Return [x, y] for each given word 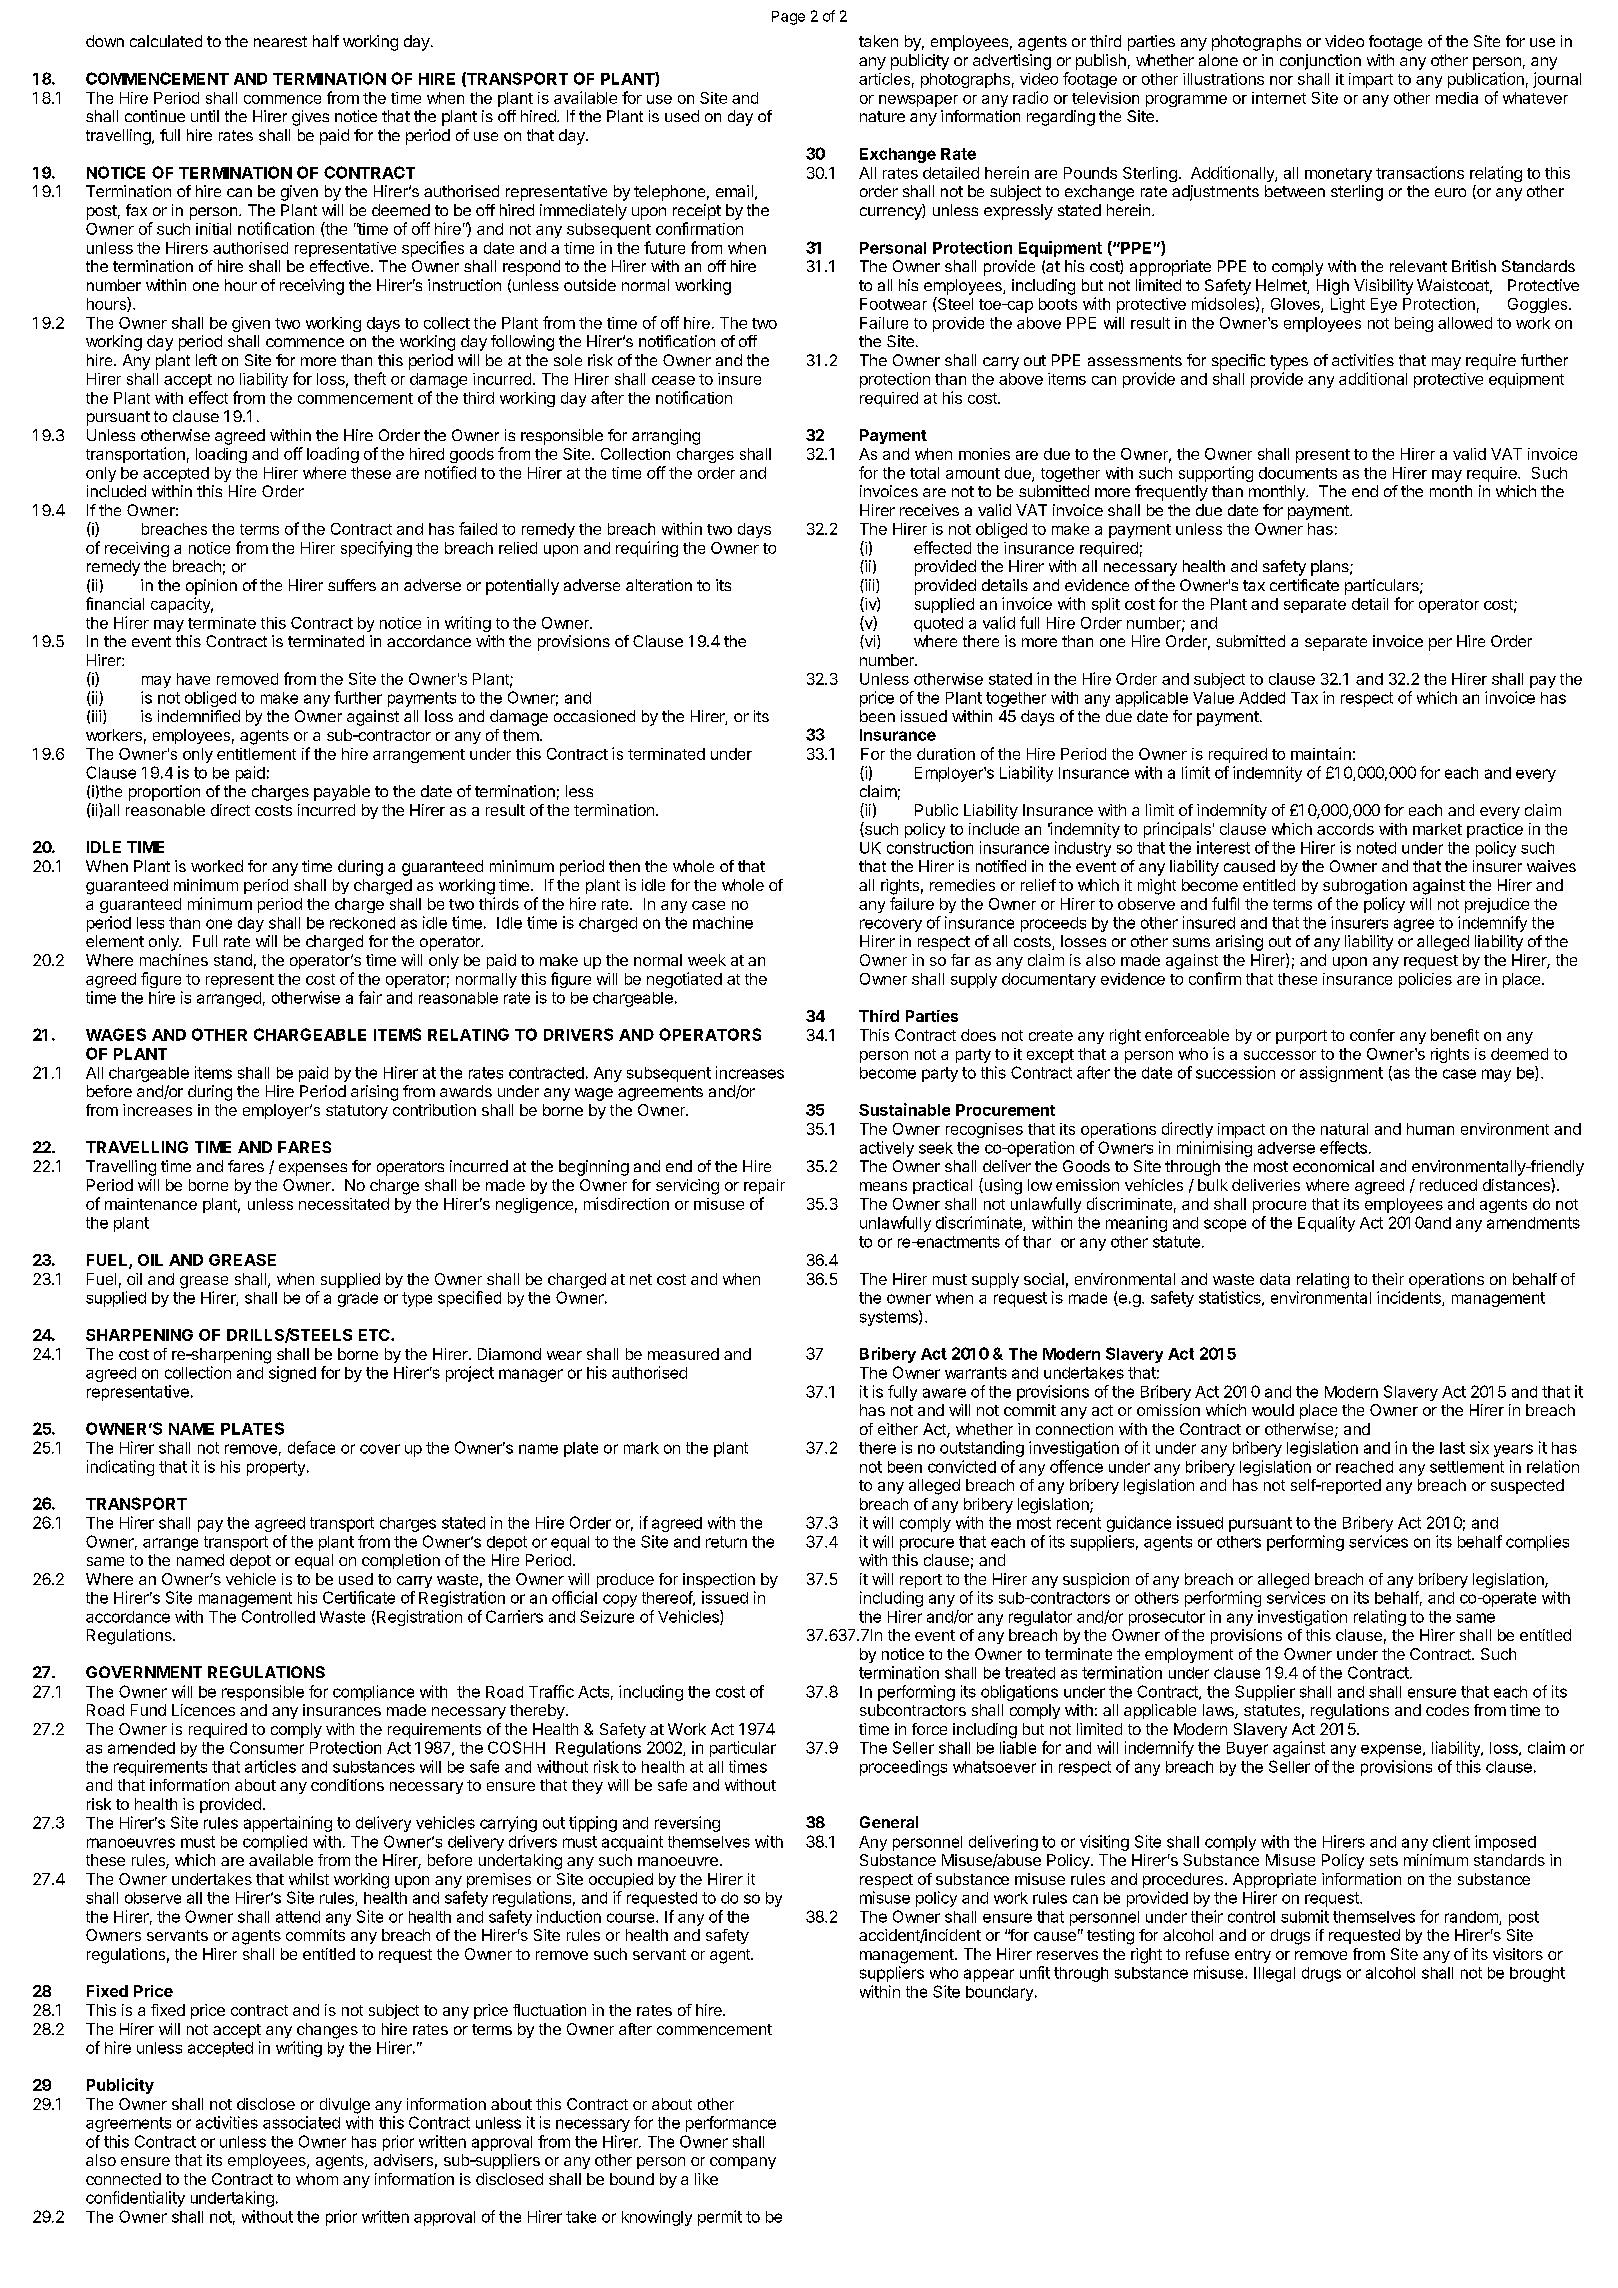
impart [1371, 80]
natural [1344, 1129]
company [743, 2163]
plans [1331, 568]
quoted [938, 624]
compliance [373, 1693]
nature [882, 116]
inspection [719, 1580]
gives [310, 118]
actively [887, 1149]
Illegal [1274, 1974]
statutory [357, 1112]
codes [1447, 1710]
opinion [211, 587]
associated [301, 2122]
